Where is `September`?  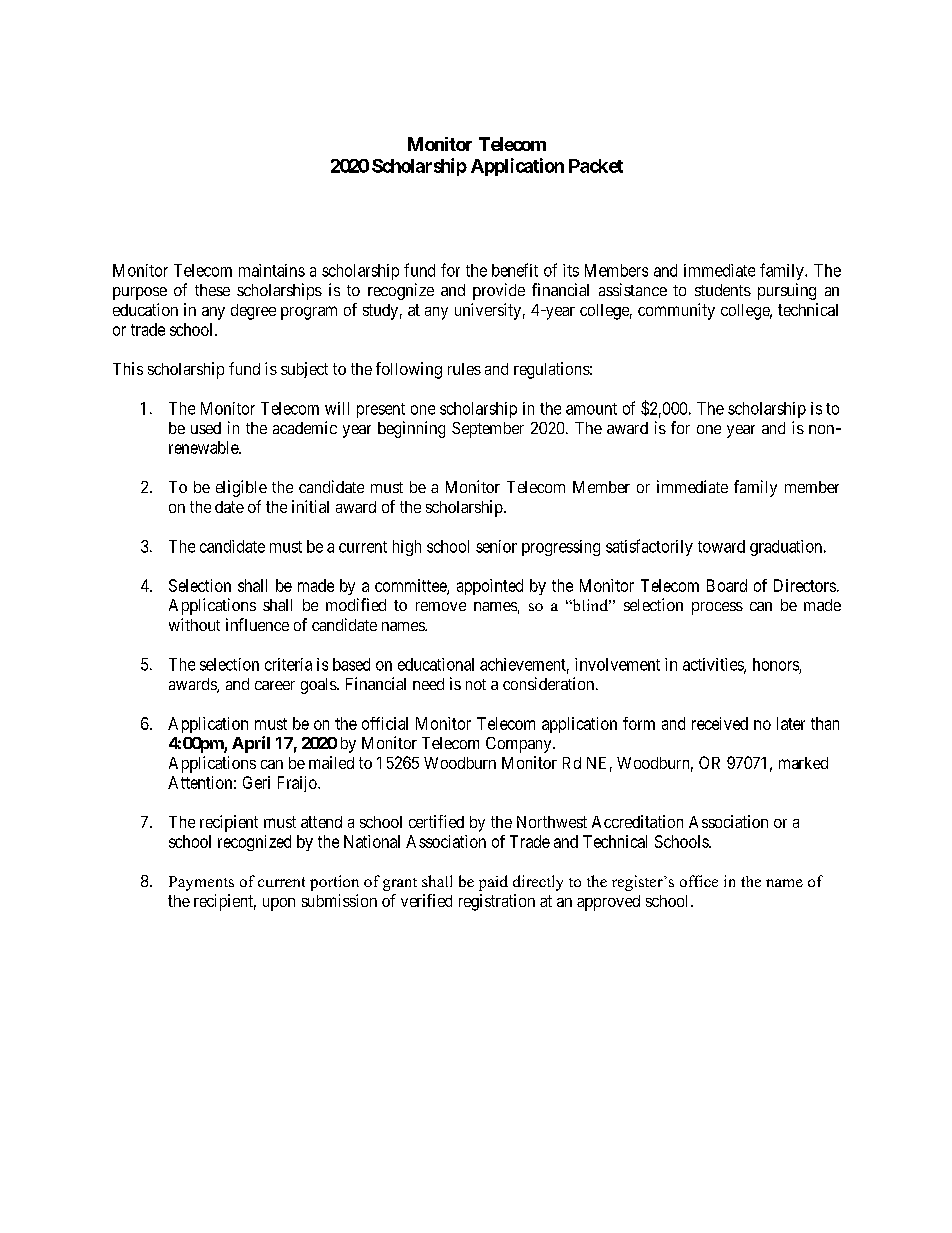 September is located at coordinates (488, 430).
